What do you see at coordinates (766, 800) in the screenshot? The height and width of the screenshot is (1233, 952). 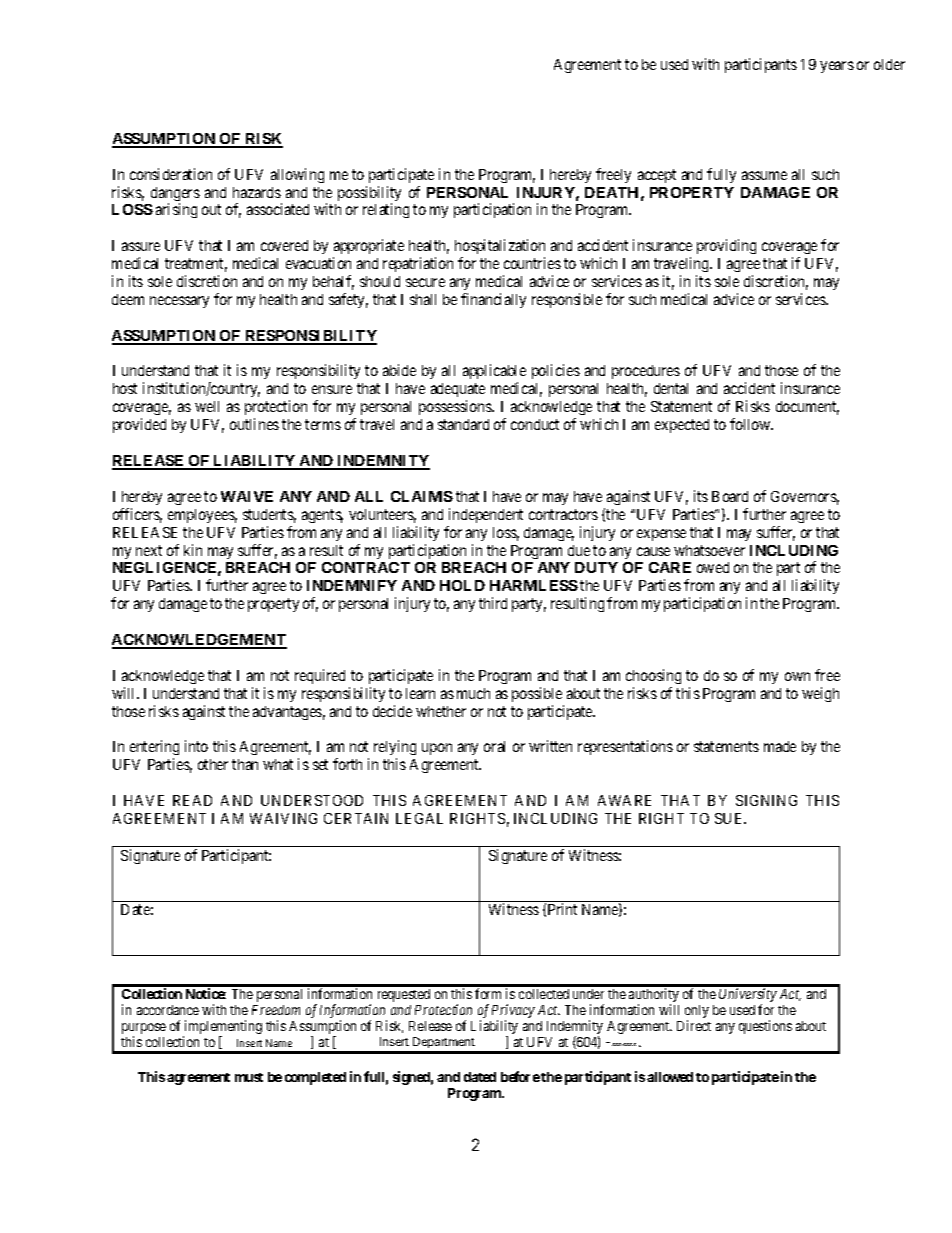 I see `SIGNING` at bounding box center [766, 800].
